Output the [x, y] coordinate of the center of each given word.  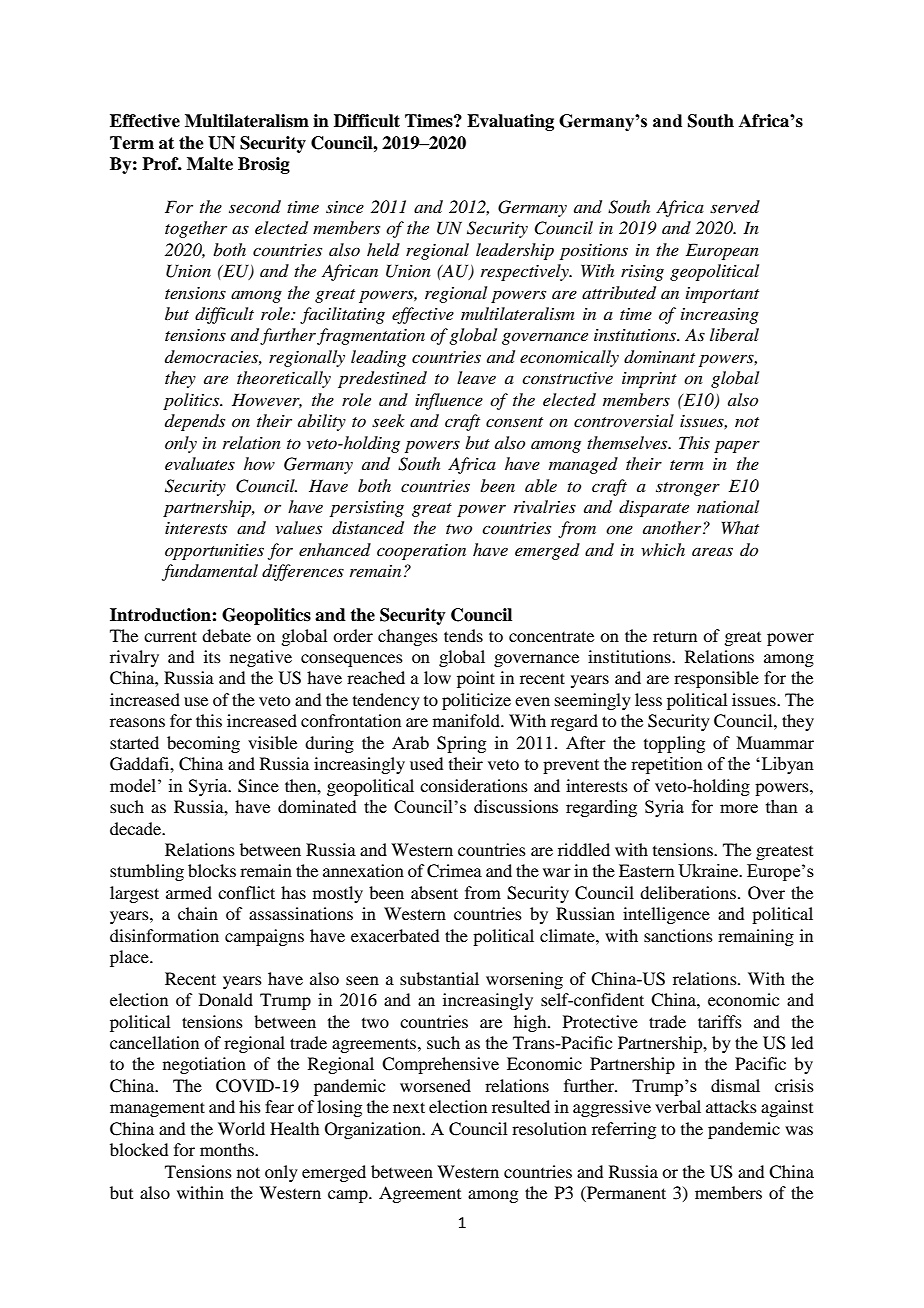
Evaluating [510, 122]
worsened [435, 1085]
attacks [731, 1106]
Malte [210, 164]
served [735, 206]
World [241, 1128]
